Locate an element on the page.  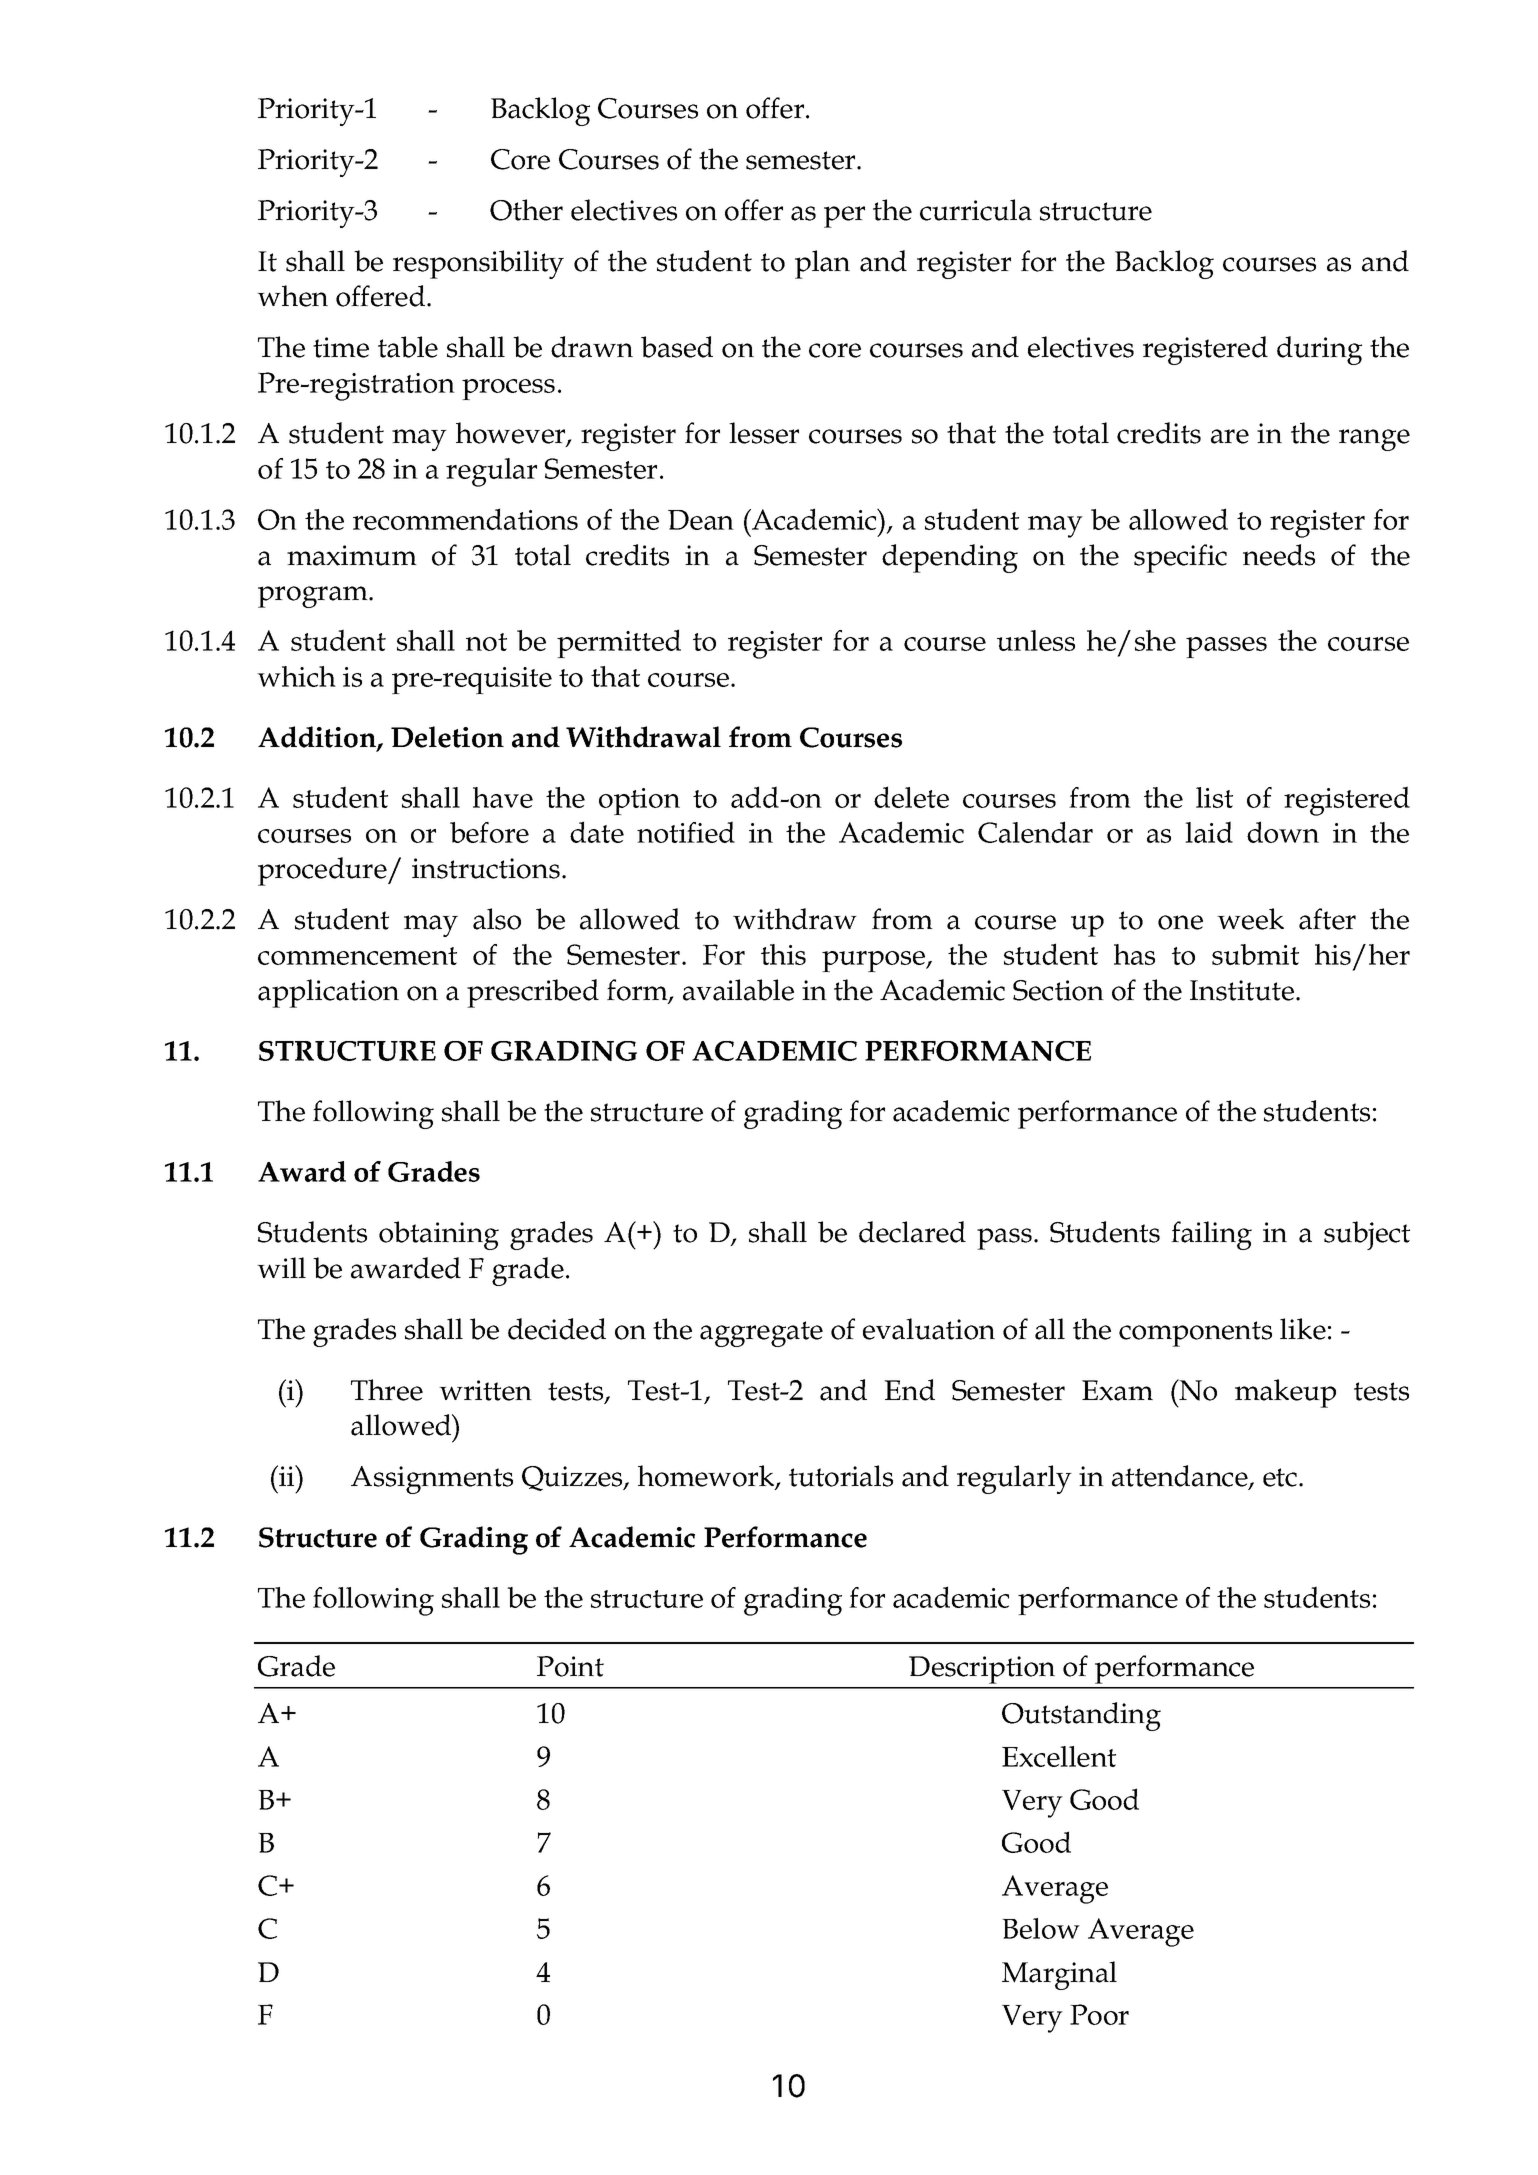
during is located at coordinates (1319, 350).
